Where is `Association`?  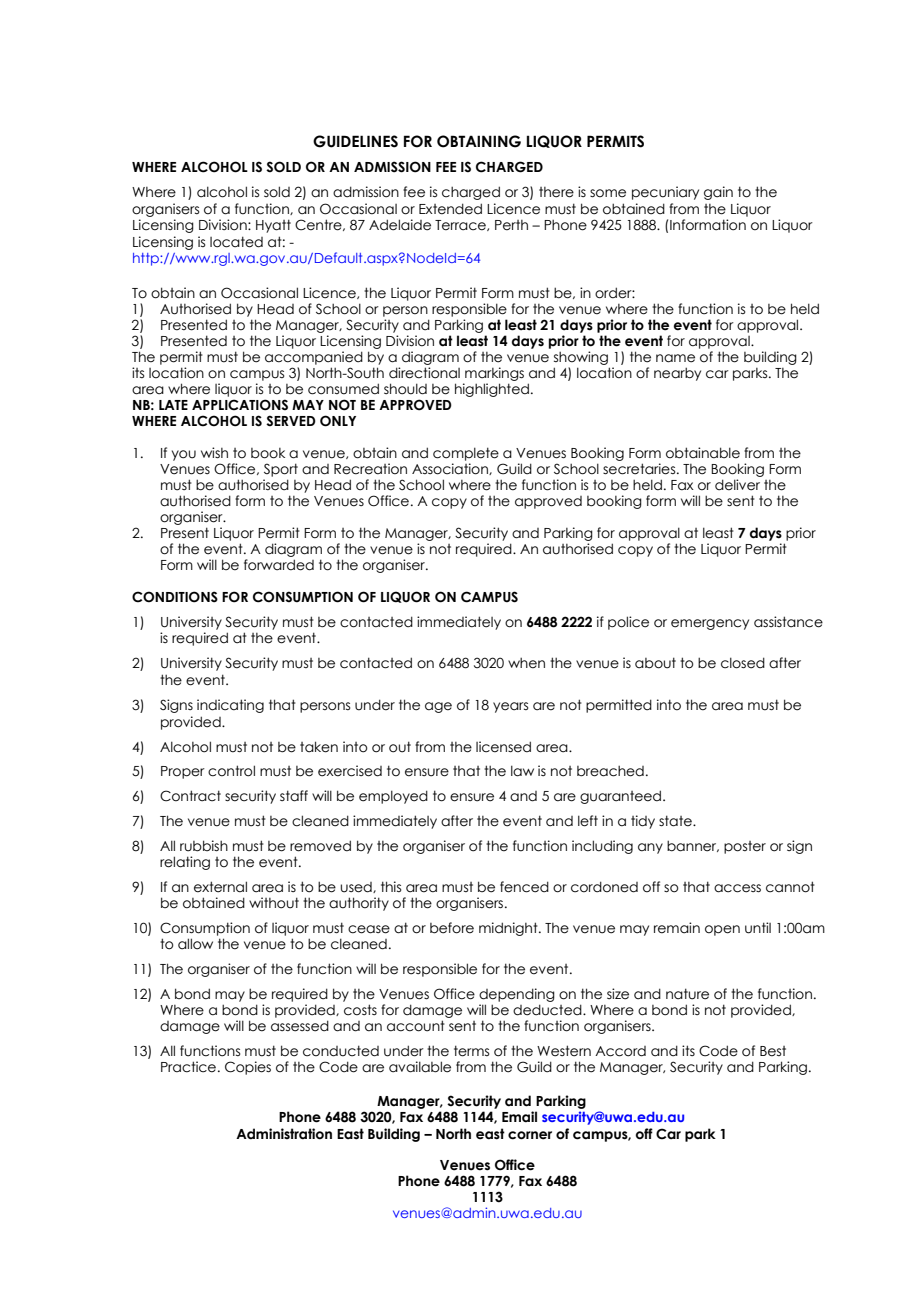 Association is located at coordinates (451, 469).
